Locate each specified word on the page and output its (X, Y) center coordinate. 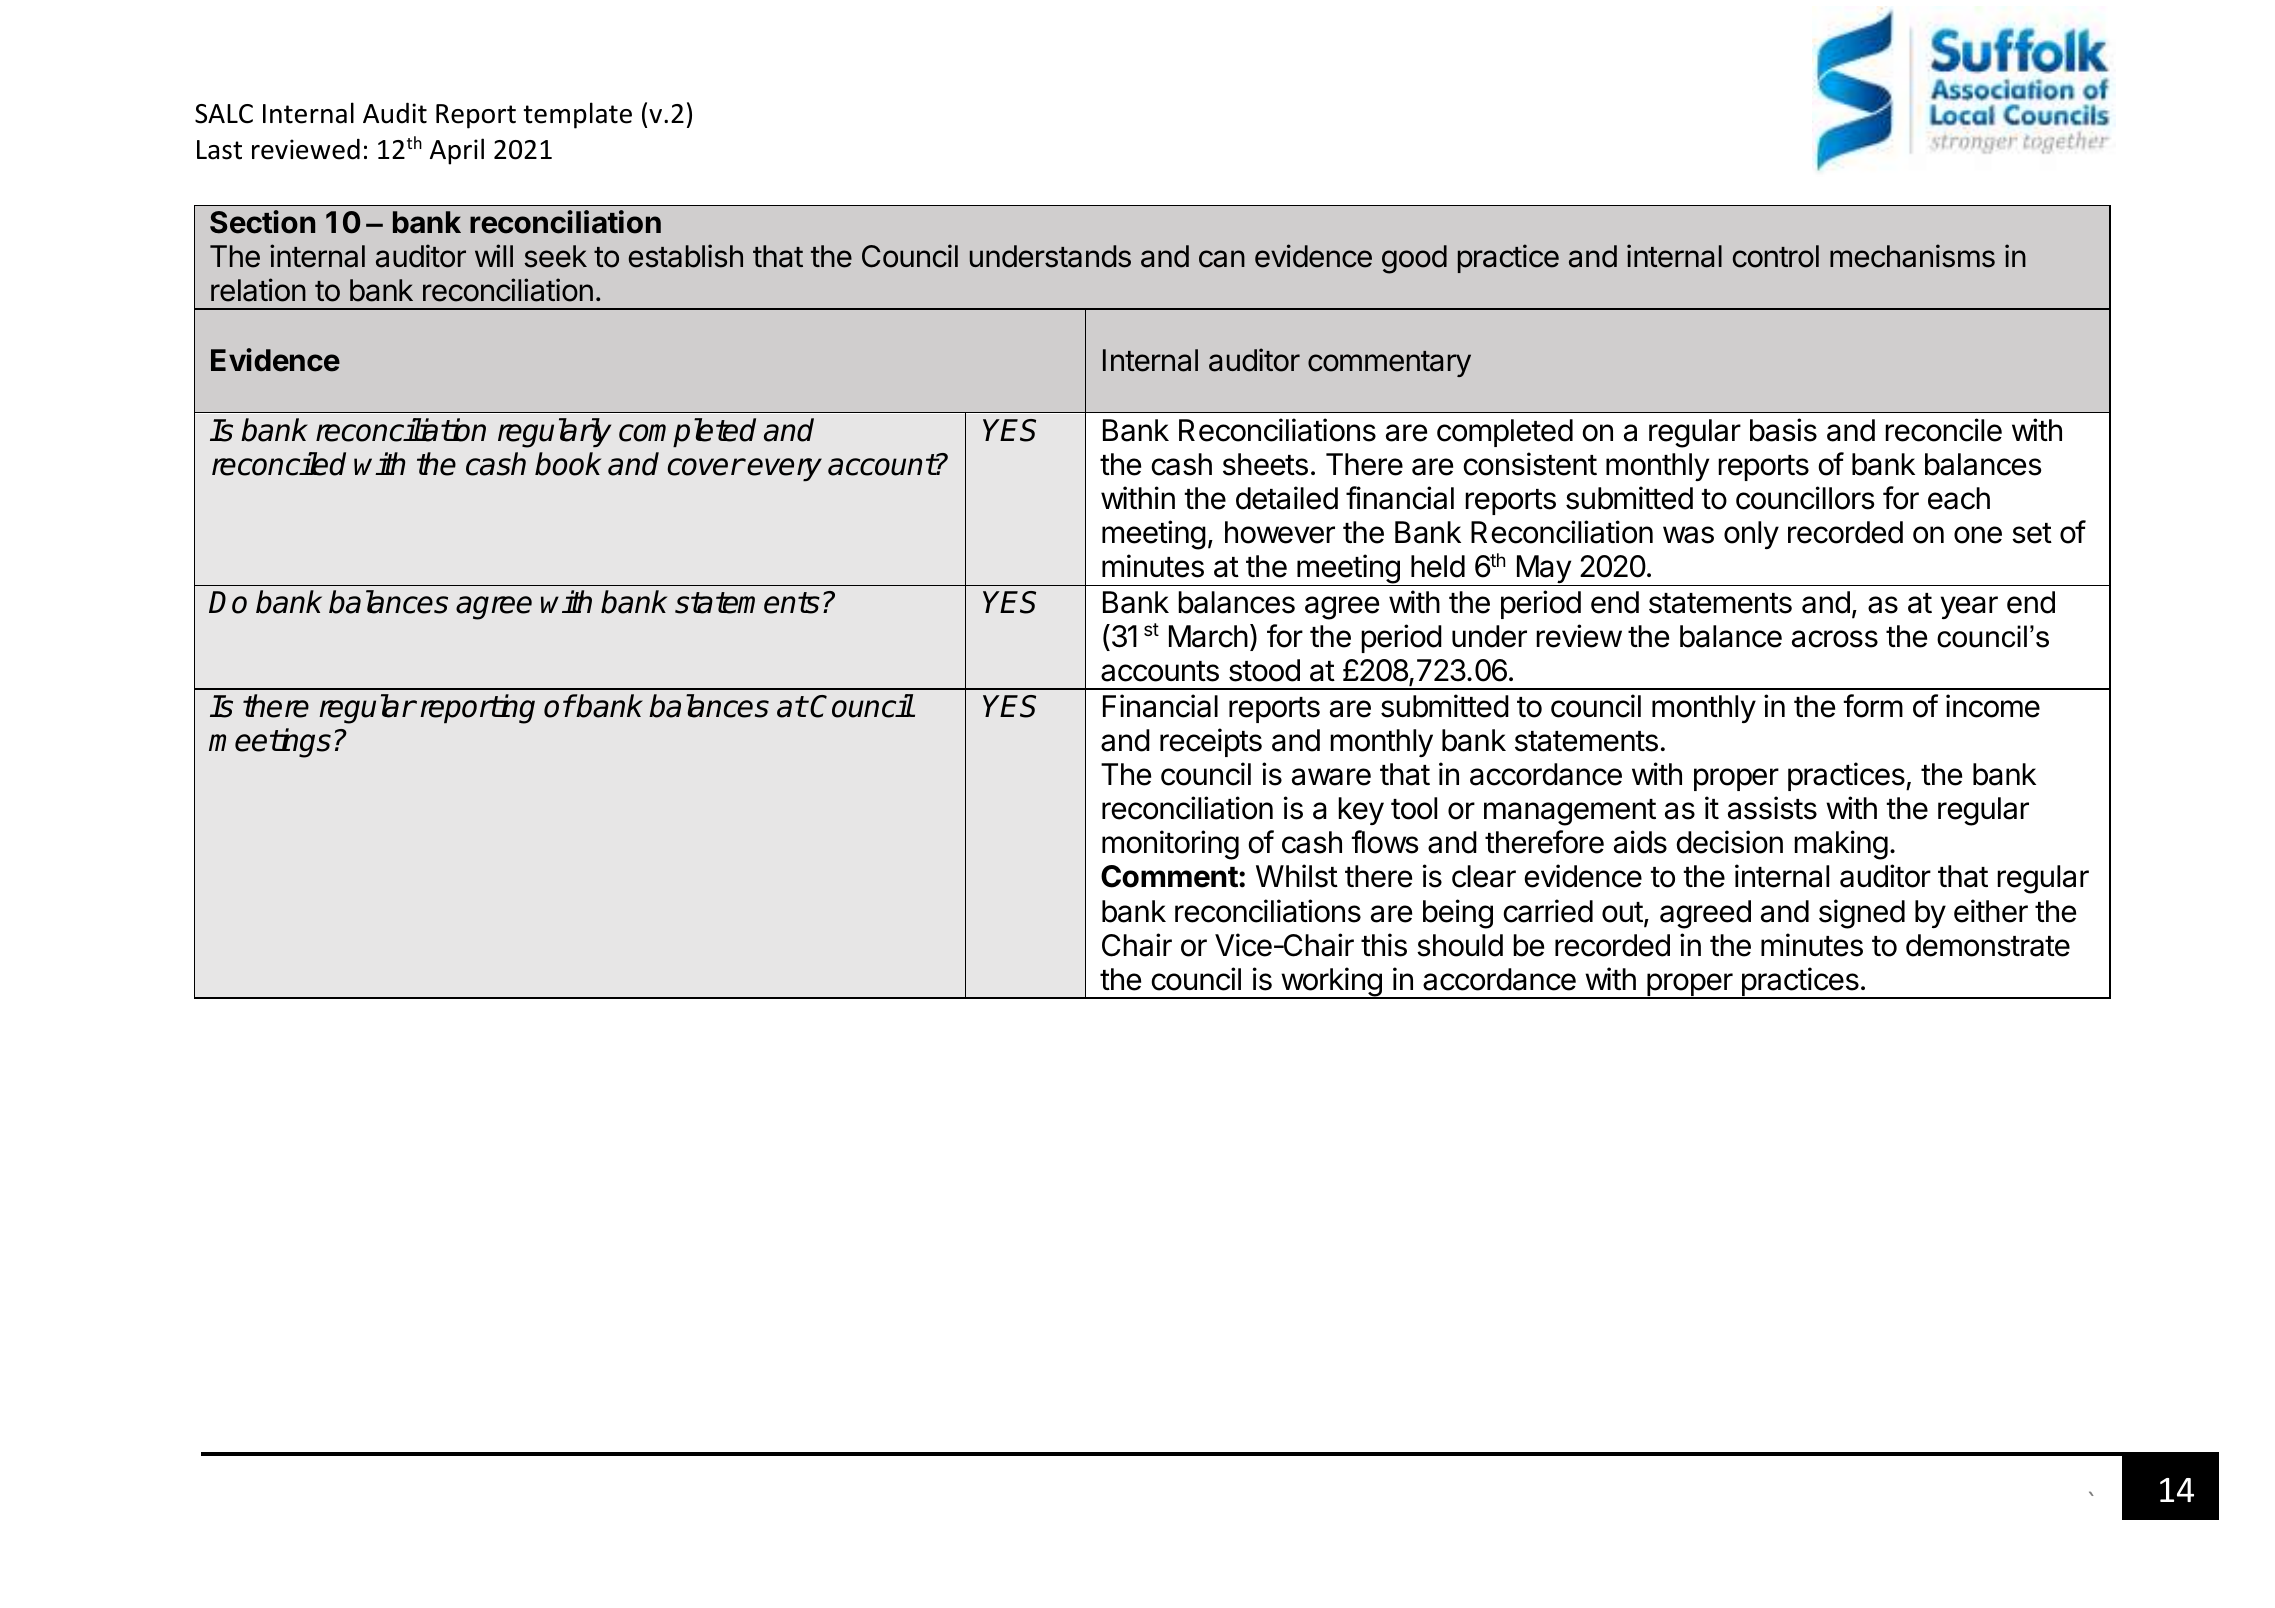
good (1414, 259)
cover (706, 467)
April (457, 151)
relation (258, 290)
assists (1772, 808)
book (568, 464)
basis (1783, 430)
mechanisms (1912, 256)
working (1331, 983)
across (1835, 639)
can (1222, 259)
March (1208, 636)
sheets (1265, 464)
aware (1331, 777)
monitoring (1170, 845)
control (1776, 256)
